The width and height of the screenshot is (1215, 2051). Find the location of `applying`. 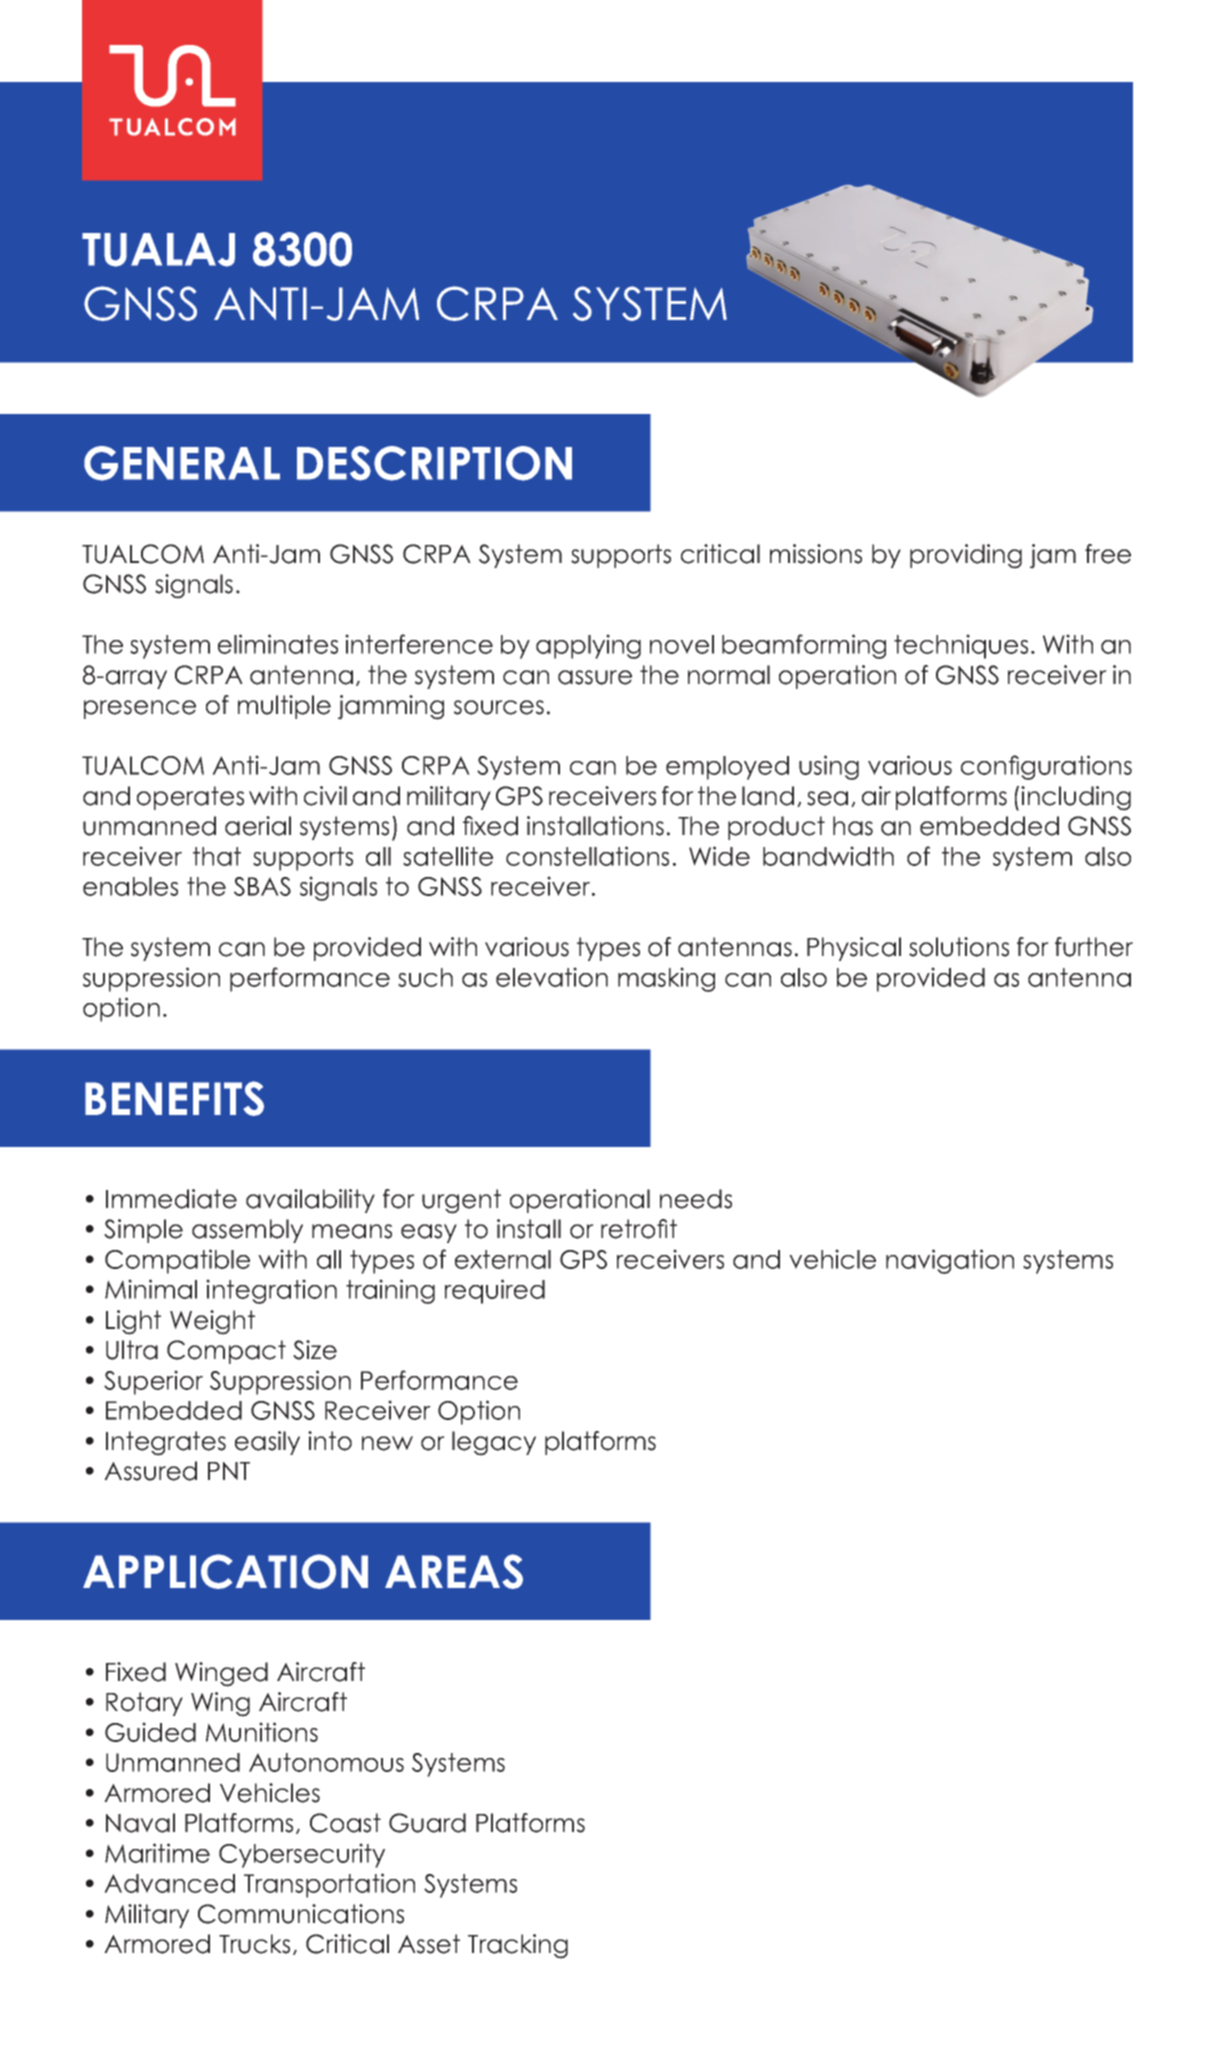

applying is located at coordinates (588, 646).
